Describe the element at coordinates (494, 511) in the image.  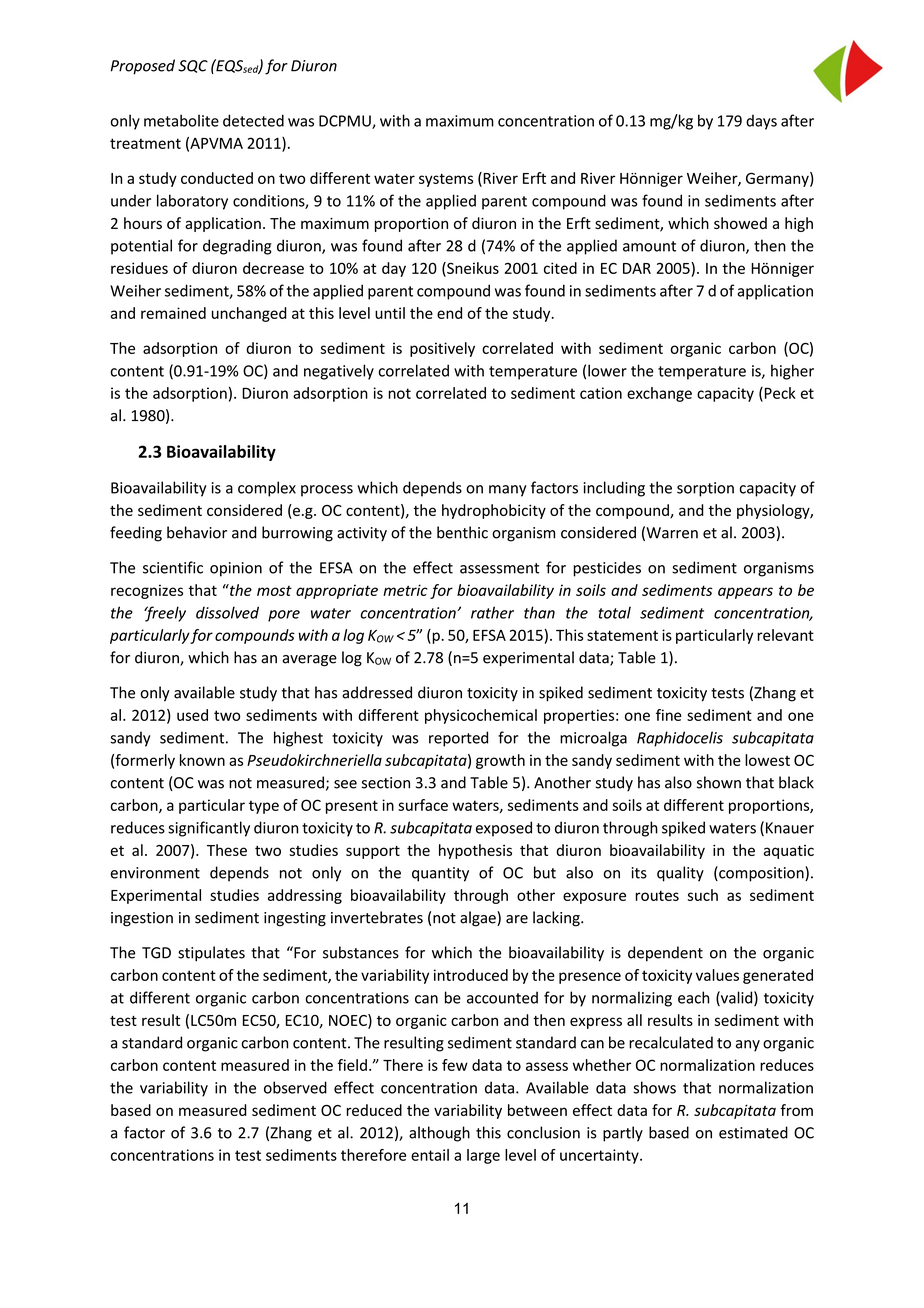
I see `hydrophobicity` at that location.
